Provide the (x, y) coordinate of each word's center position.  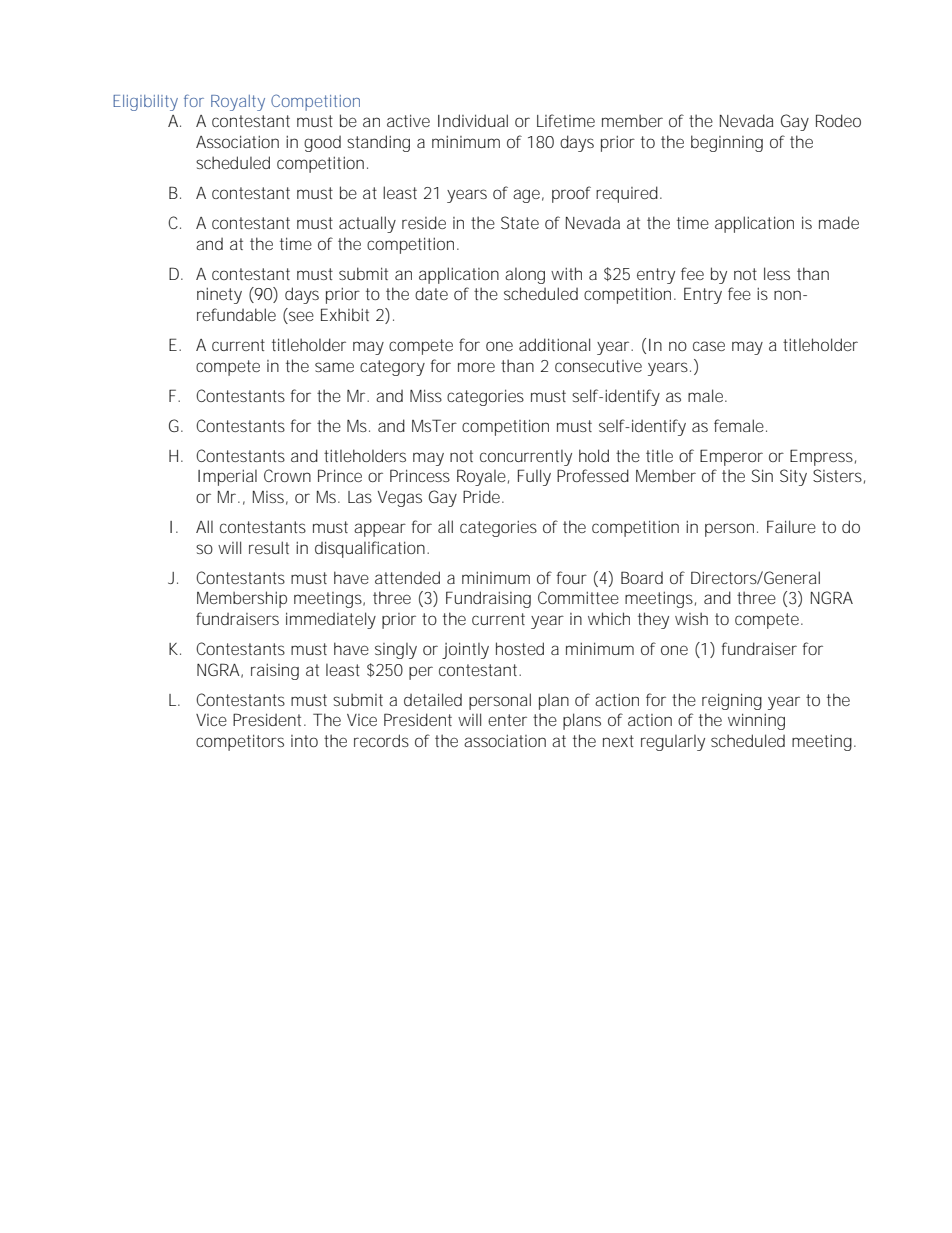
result (269, 547)
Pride (483, 496)
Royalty (238, 103)
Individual (473, 120)
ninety (219, 295)
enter (507, 720)
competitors (240, 742)
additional (554, 344)
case (709, 346)
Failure (791, 526)
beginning (727, 143)
